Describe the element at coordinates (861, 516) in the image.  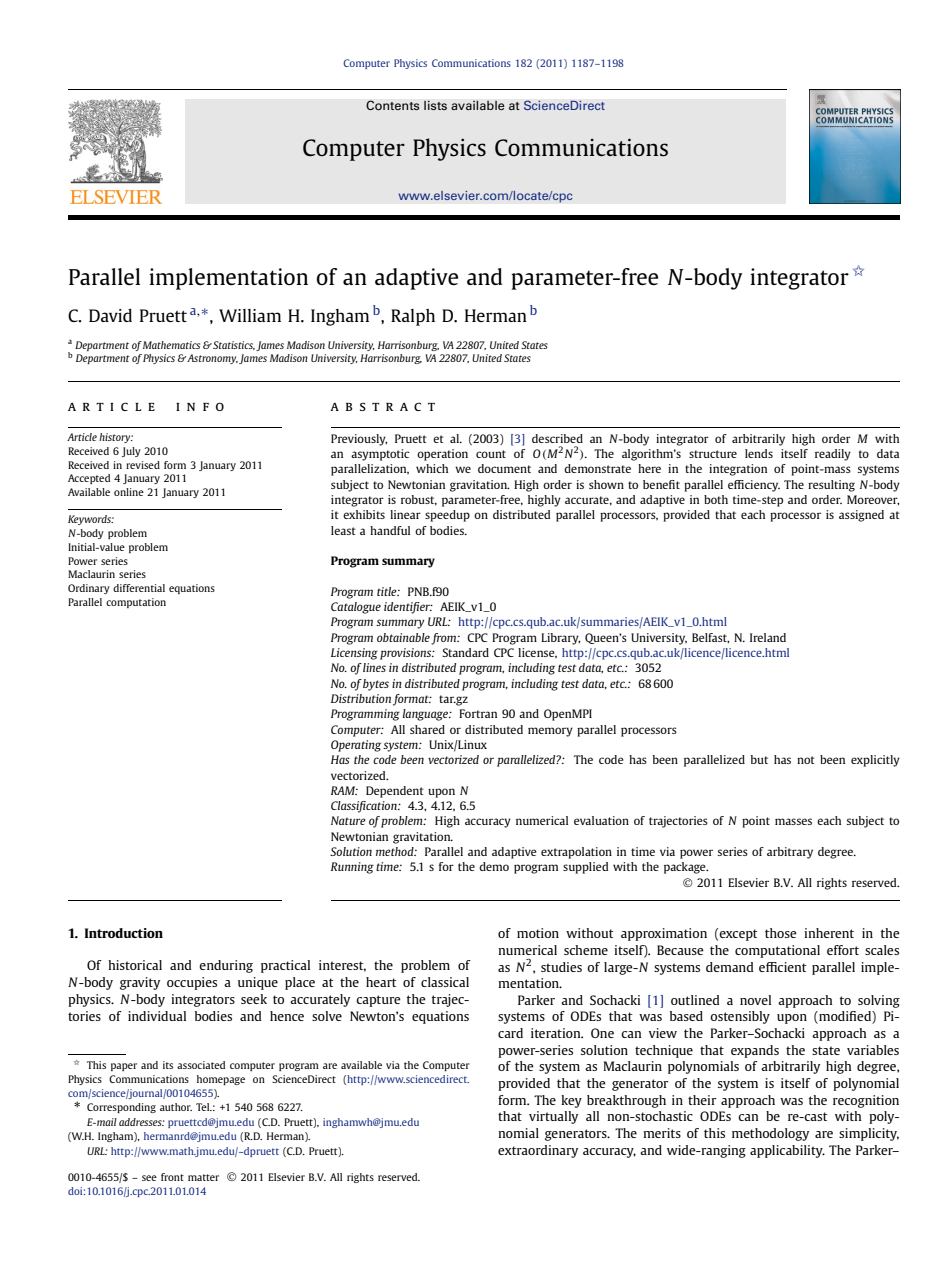
I see `assigned` at that location.
